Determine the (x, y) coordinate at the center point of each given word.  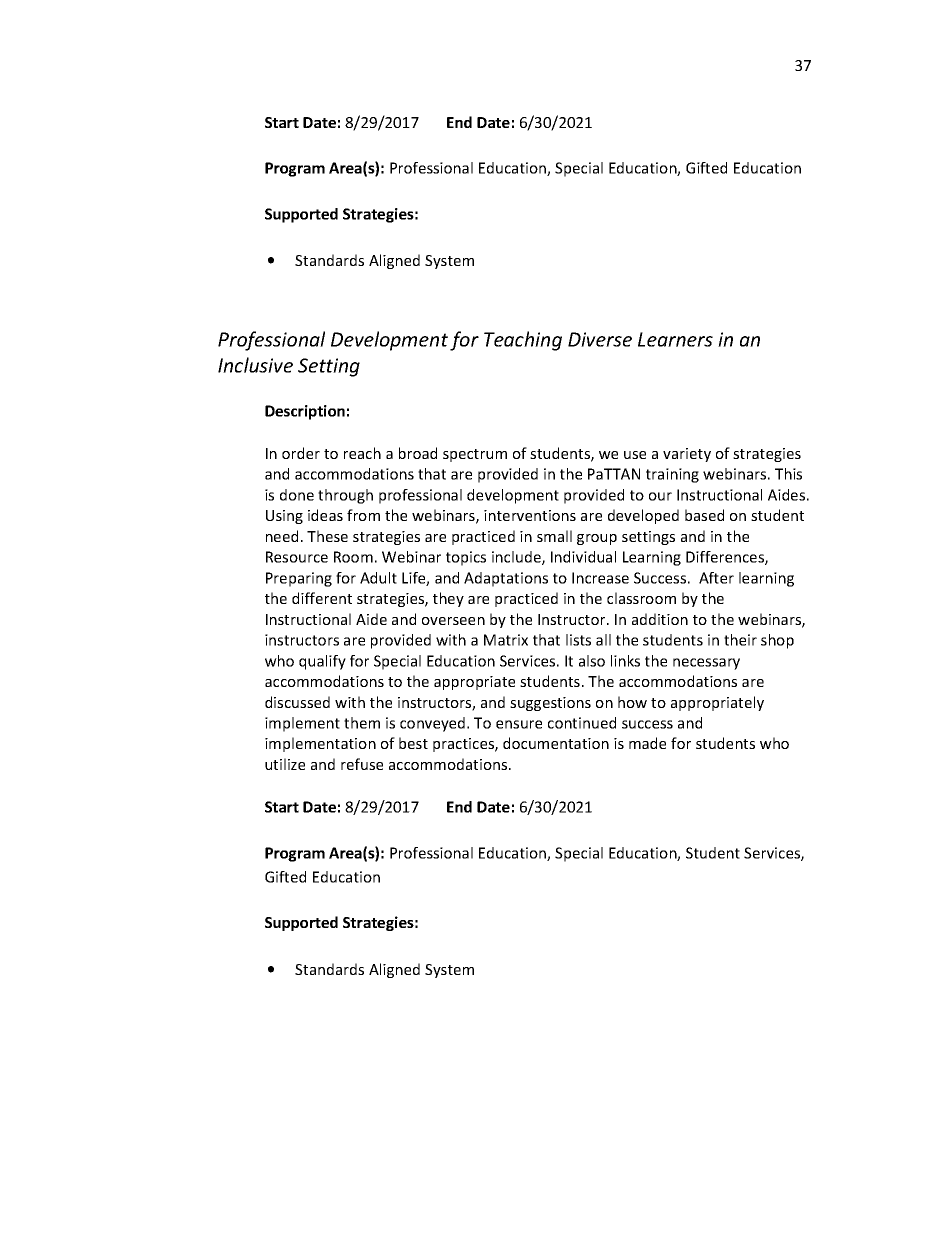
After (716, 578)
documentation (556, 743)
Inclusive (255, 365)
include (517, 558)
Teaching (523, 341)
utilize (285, 764)
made (647, 743)
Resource (297, 557)
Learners (675, 339)
